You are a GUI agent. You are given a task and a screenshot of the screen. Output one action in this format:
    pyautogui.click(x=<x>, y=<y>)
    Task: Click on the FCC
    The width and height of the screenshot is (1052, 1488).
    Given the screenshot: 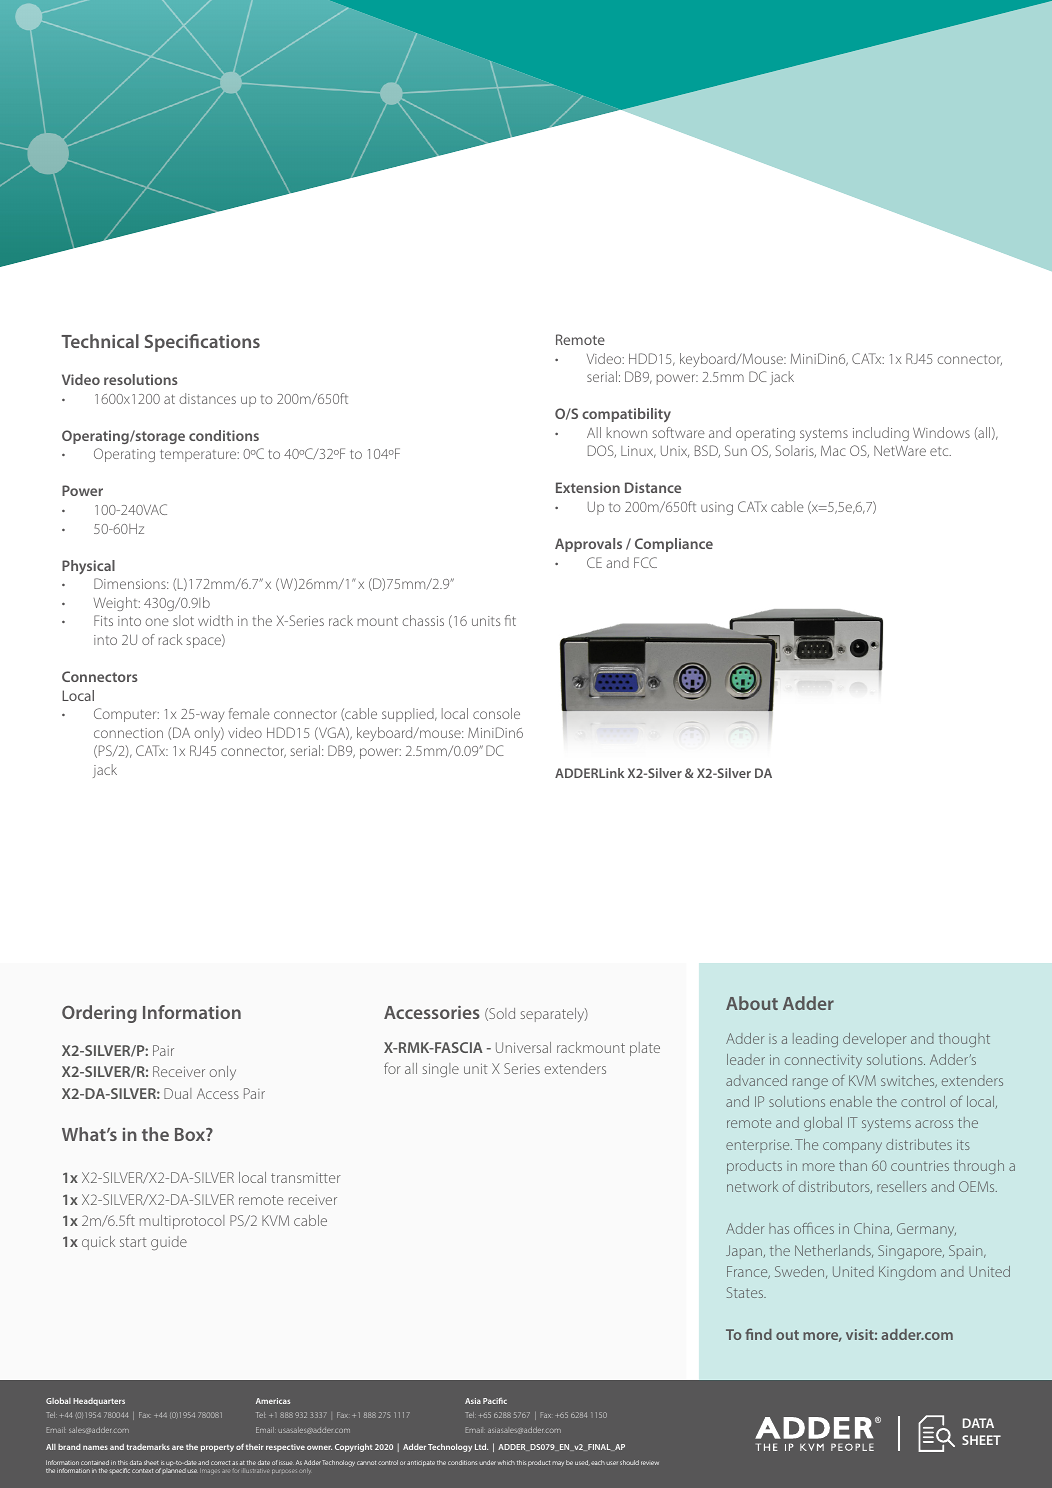 What is the action you would take?
    pyautogui.click(x=645, y=562)
